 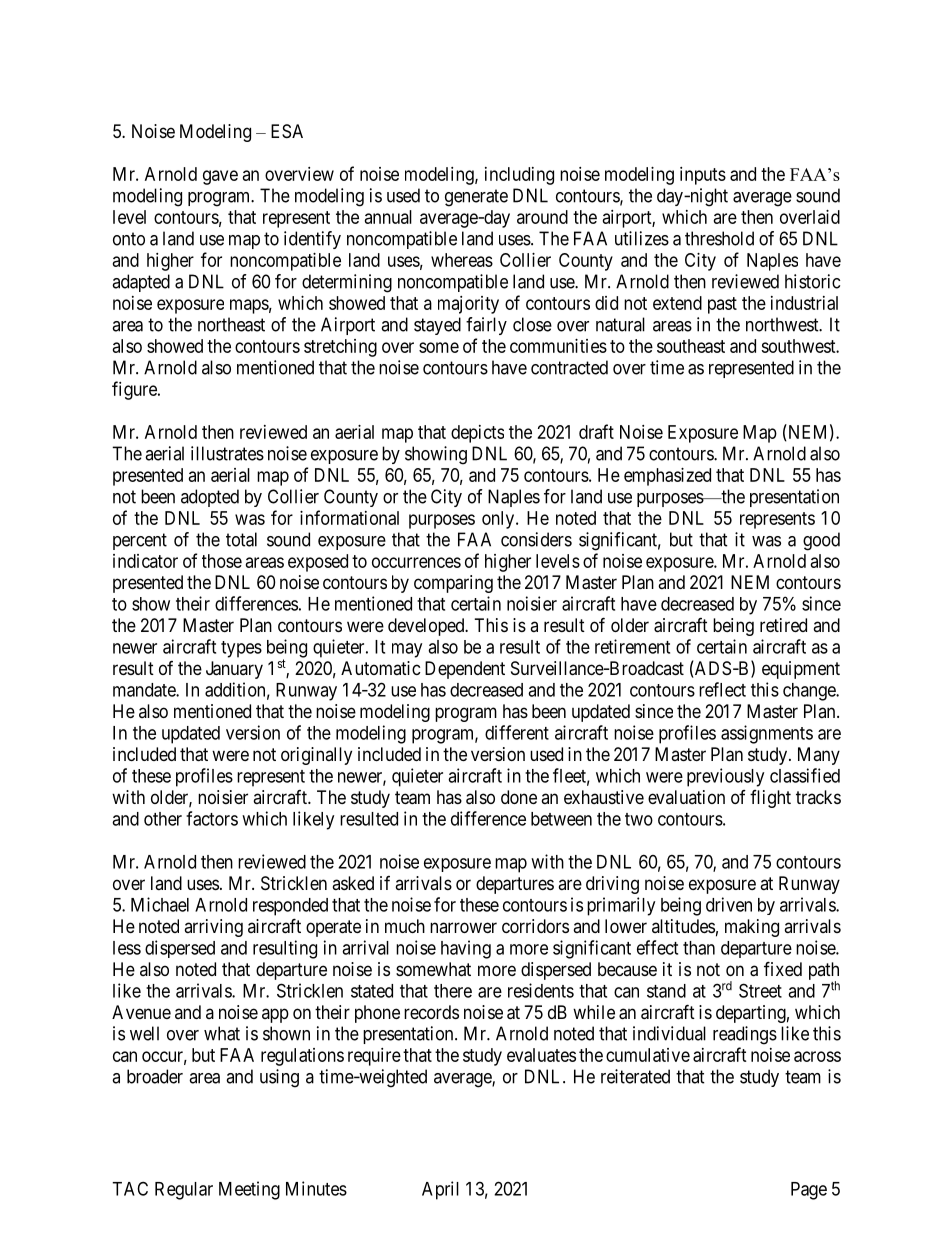 What do you see at coordinates (212, 818) in the page?
I see `factors` at bounding box center [212, 818].
